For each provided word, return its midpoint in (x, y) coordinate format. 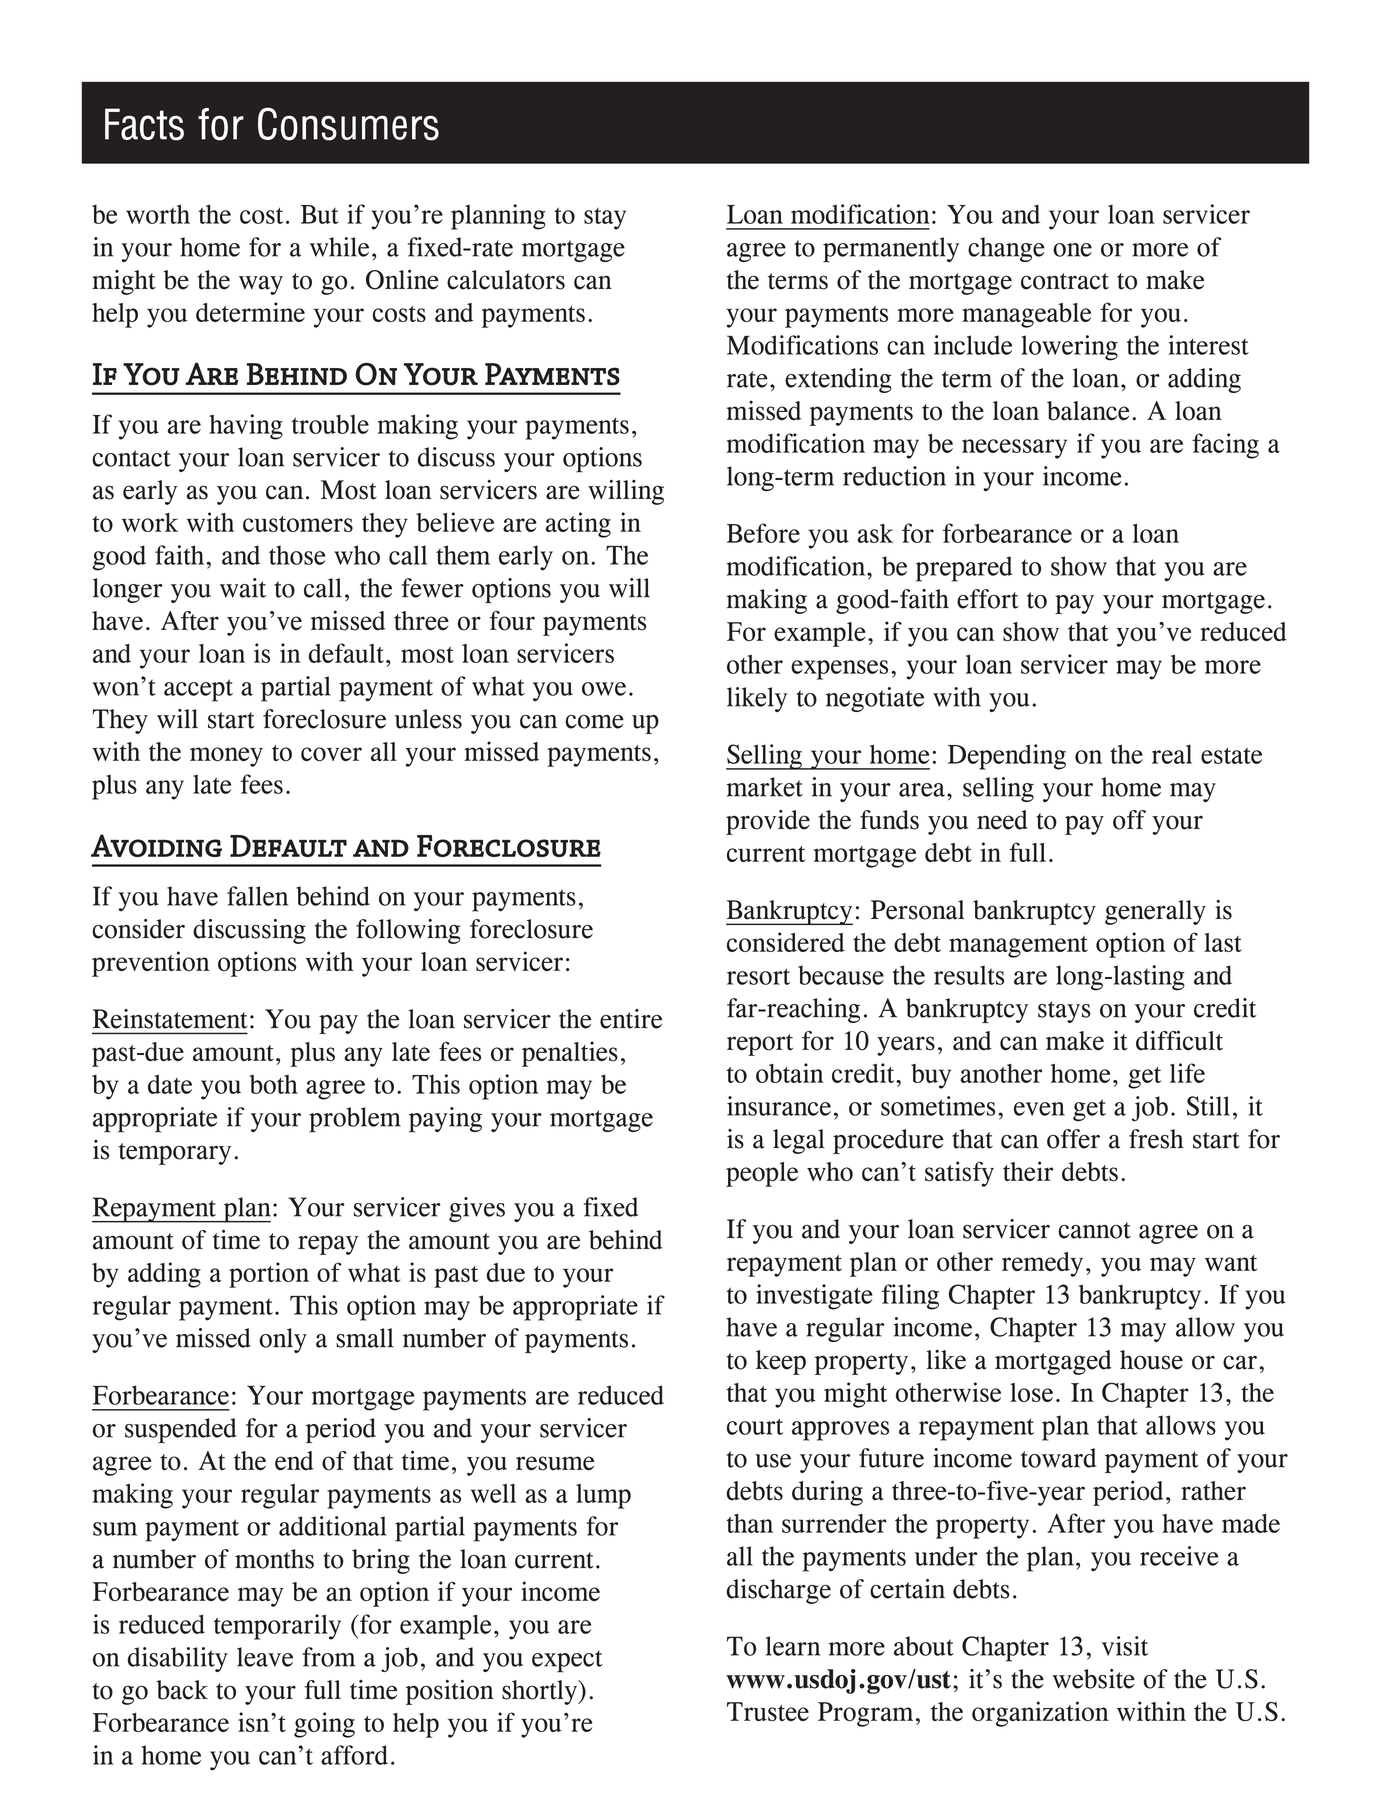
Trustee (768, 1712)
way (261, 285)
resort (758, 976)
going (324, 1725)
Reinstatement (170, 1019)
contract (1065, 281)
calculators (506, 280)
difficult (1179, 1040)
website (1093, 1679)
